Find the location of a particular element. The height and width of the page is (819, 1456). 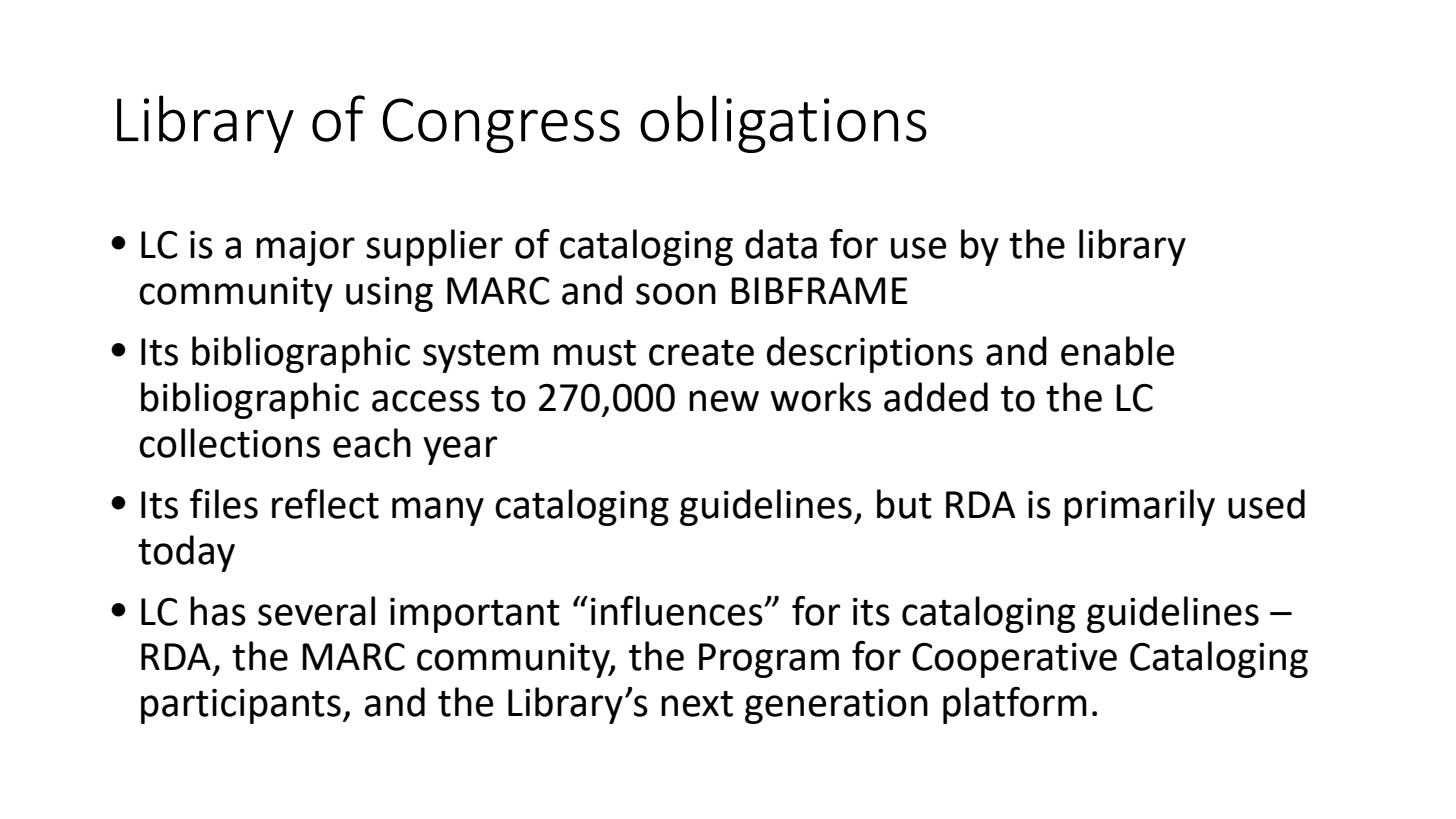

using is located at coordinates (389, 294).
